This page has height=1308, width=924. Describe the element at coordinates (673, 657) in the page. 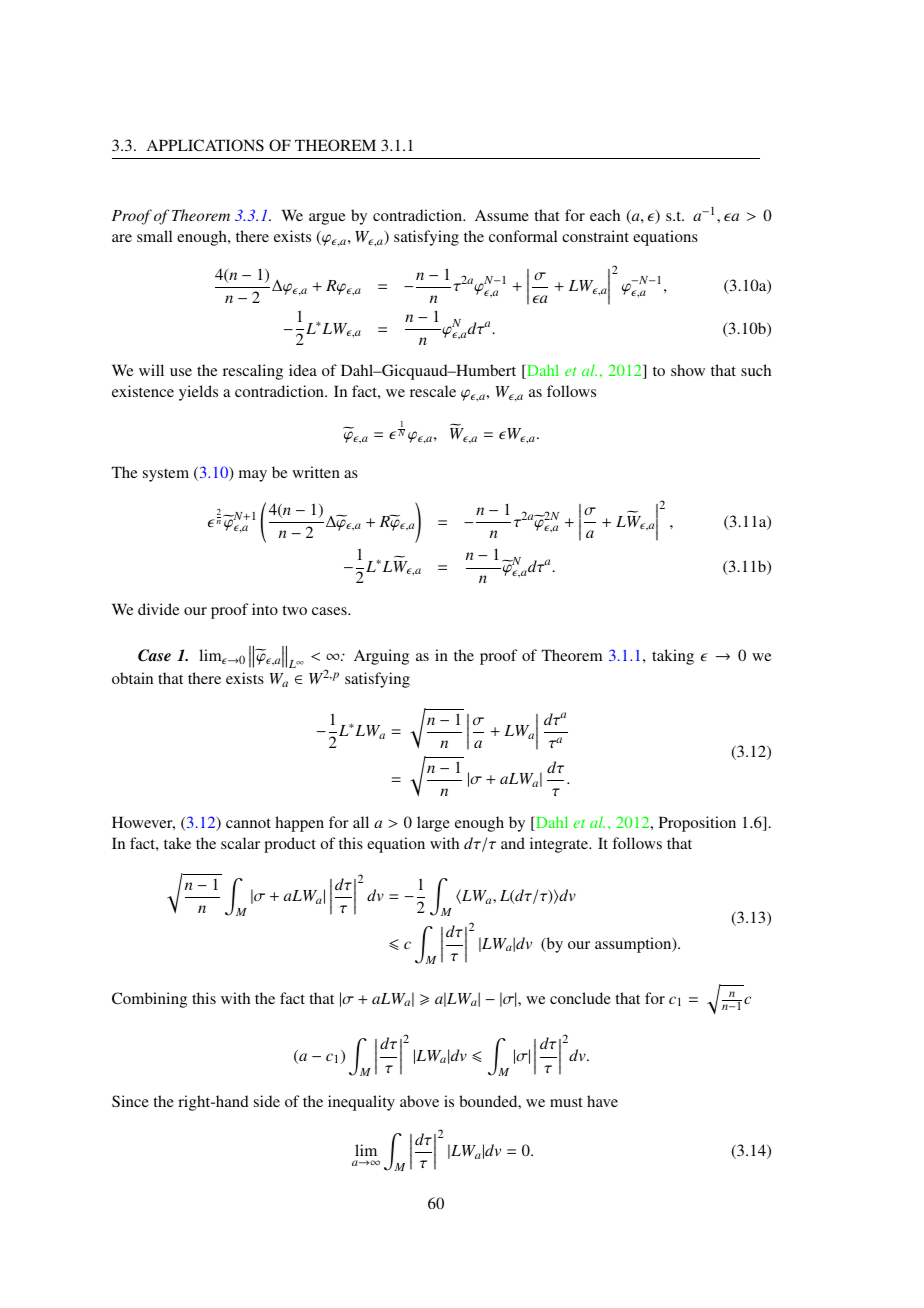

I see `taking` at that location.
